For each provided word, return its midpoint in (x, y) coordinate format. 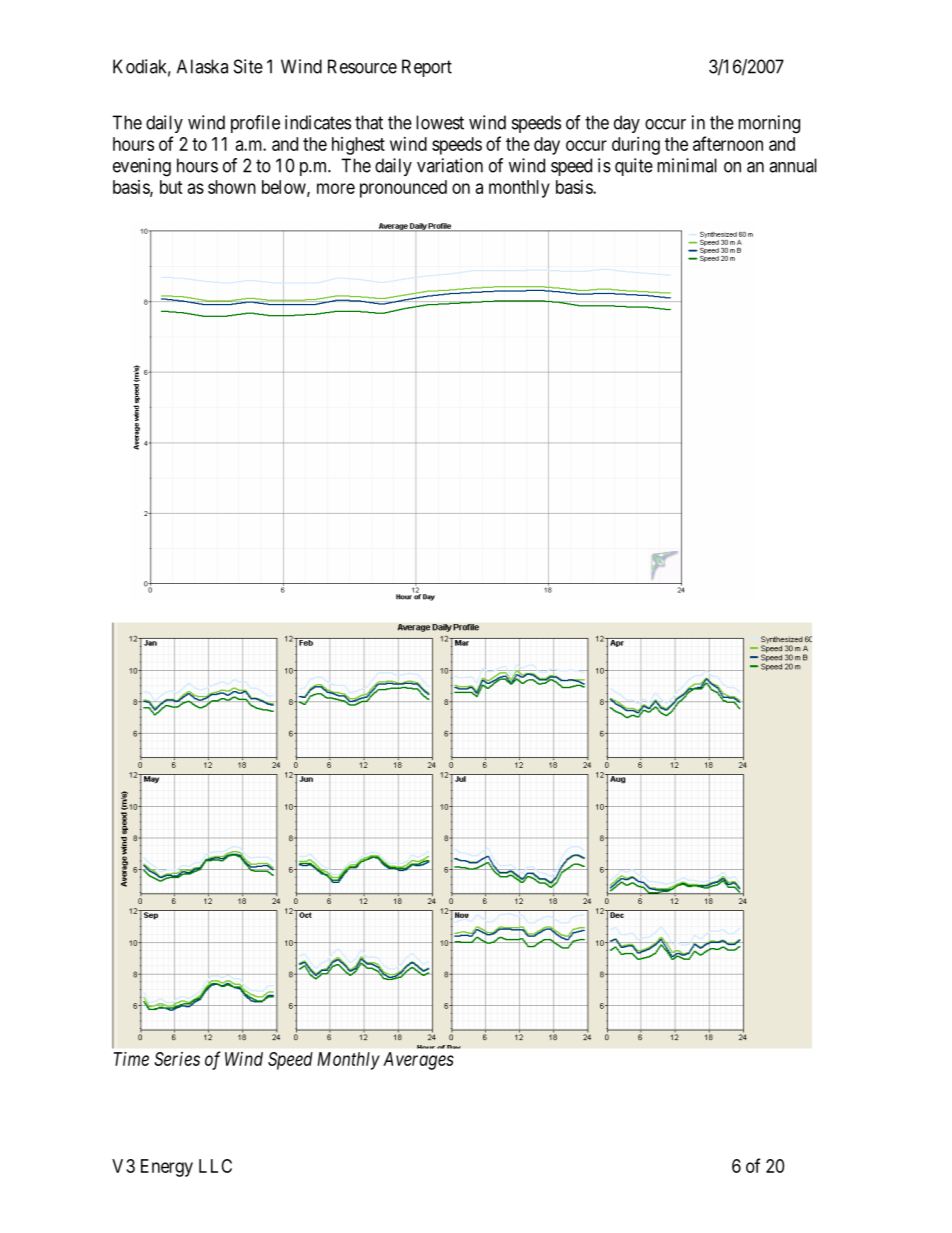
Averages (418, 1061)
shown (232, 187)
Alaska (202, 66)
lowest (440, 122)
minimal (687, 165)
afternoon (728, 143)
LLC (215, 1166)
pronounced (403, 189)
